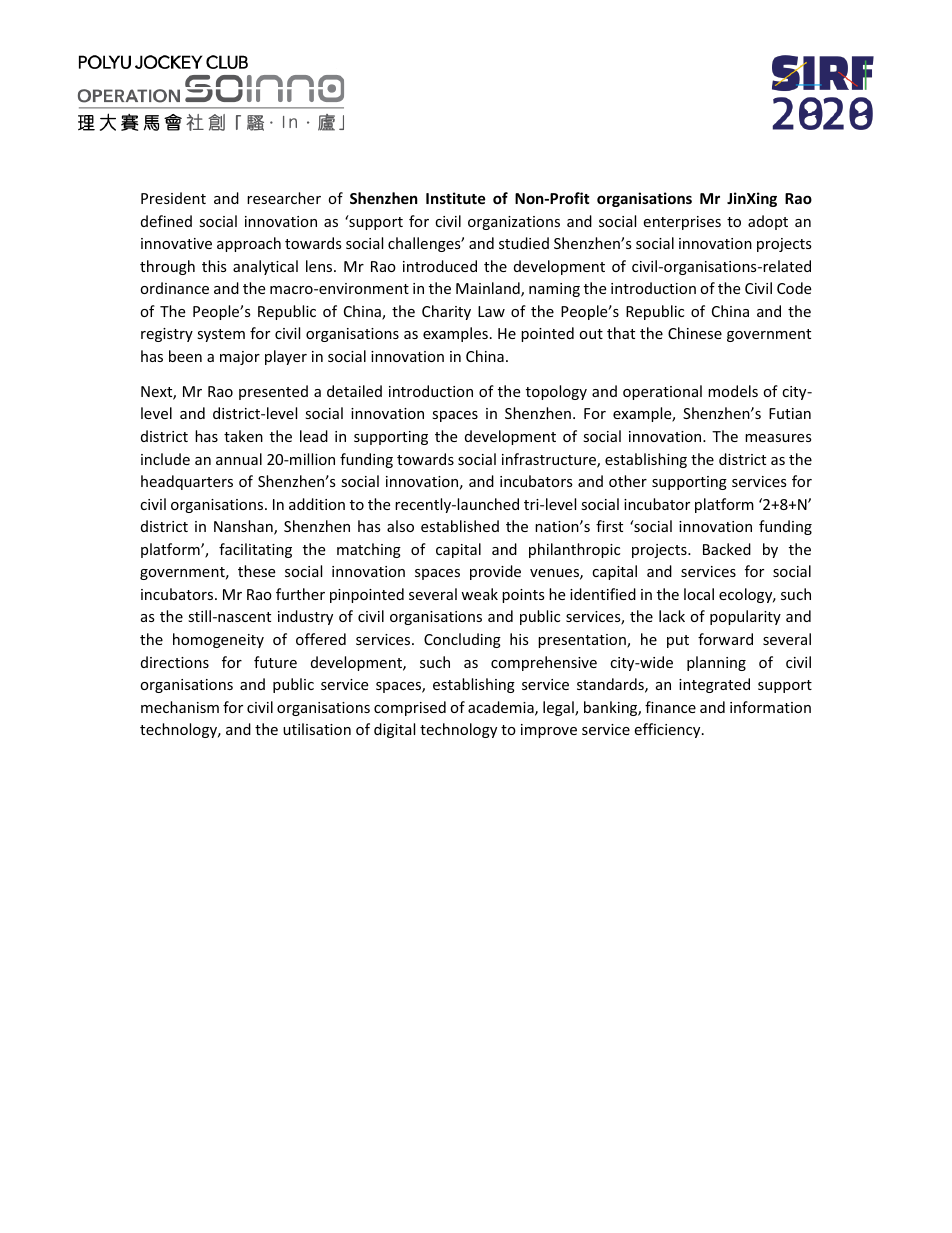  What do you see at coordinates (410, 708) in the image?
I see `comprised` at bounding box center [410, 708].
